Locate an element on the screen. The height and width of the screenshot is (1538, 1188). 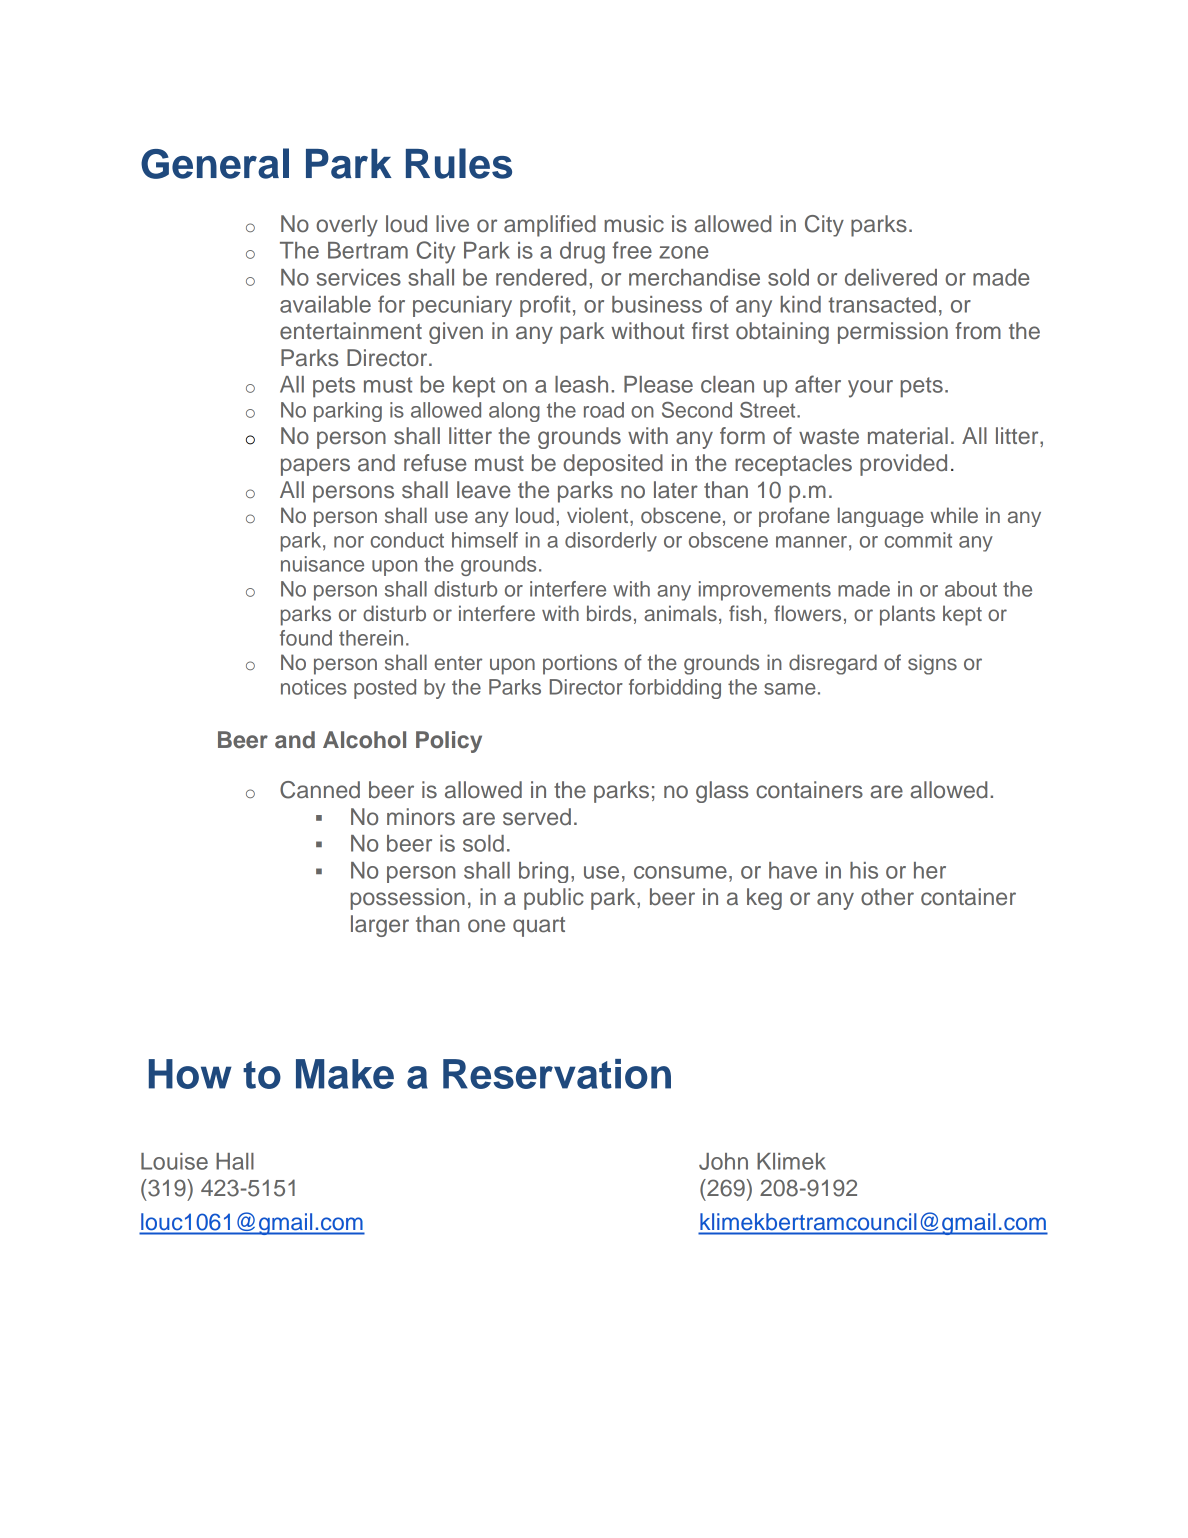
transacted is located at coordinates (882, 304).
